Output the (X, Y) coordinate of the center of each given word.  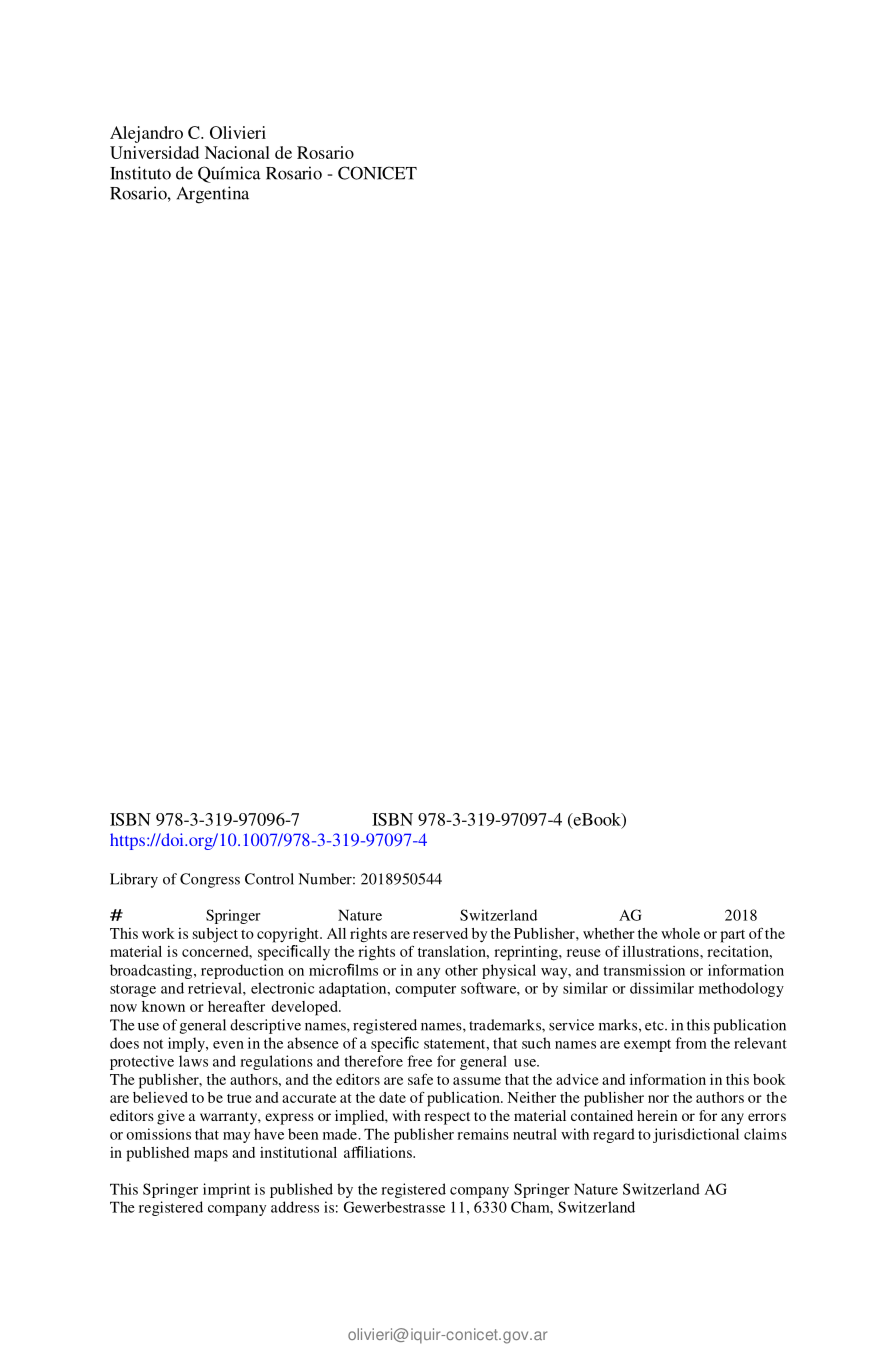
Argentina (213, 195)
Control (269, 879)
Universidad (154, 152)
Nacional (237, 152)
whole (680, 933)
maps (211, 1156)
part (732, 936)
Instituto (140, 173)
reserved (440, 933)
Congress (210, 880)
